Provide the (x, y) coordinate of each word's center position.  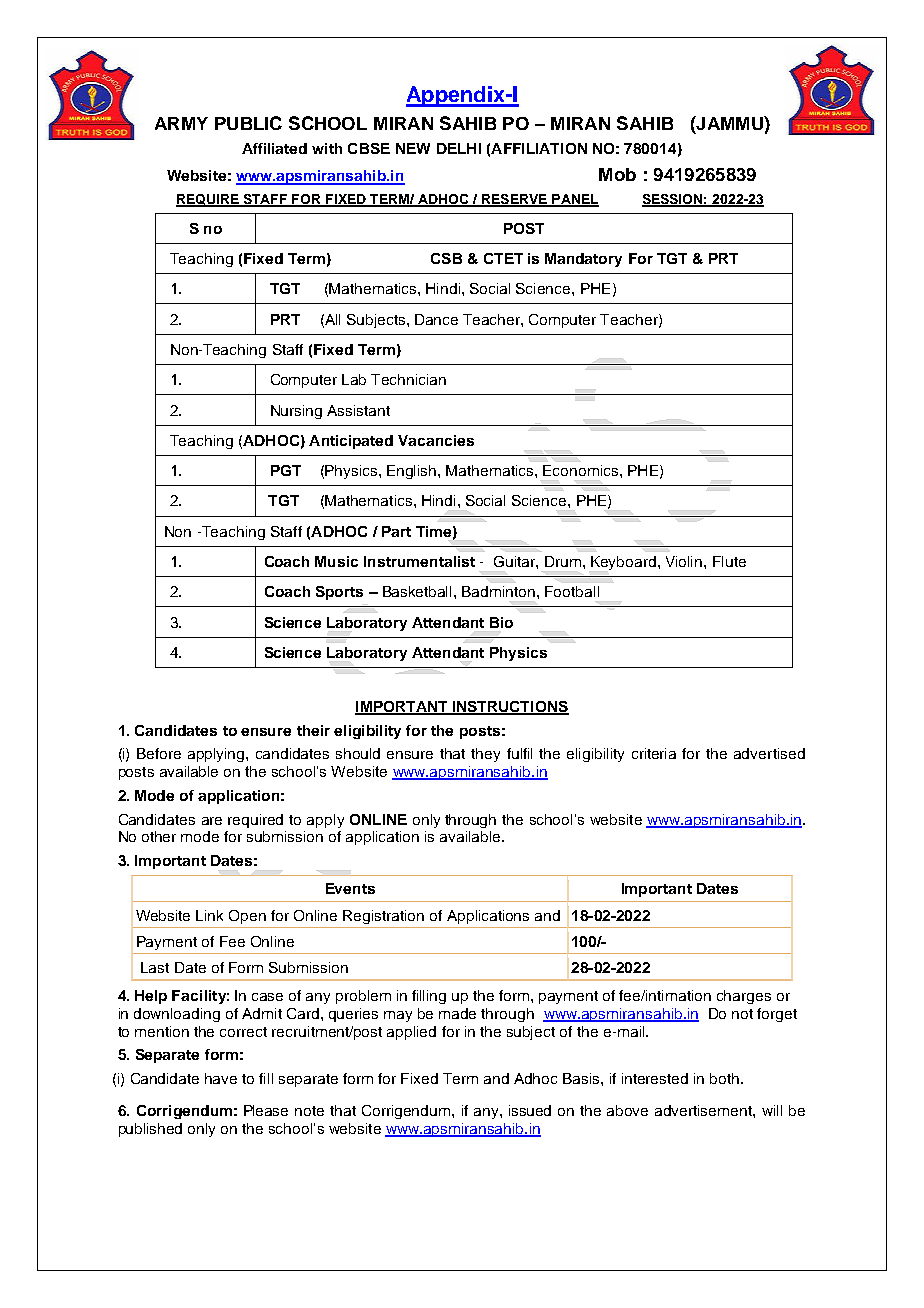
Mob (617, 174)
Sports (339, 593)
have (221, 1078)
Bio (501, 622)
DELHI (459, 148)
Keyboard (623, 563)
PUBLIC (248, 123)
